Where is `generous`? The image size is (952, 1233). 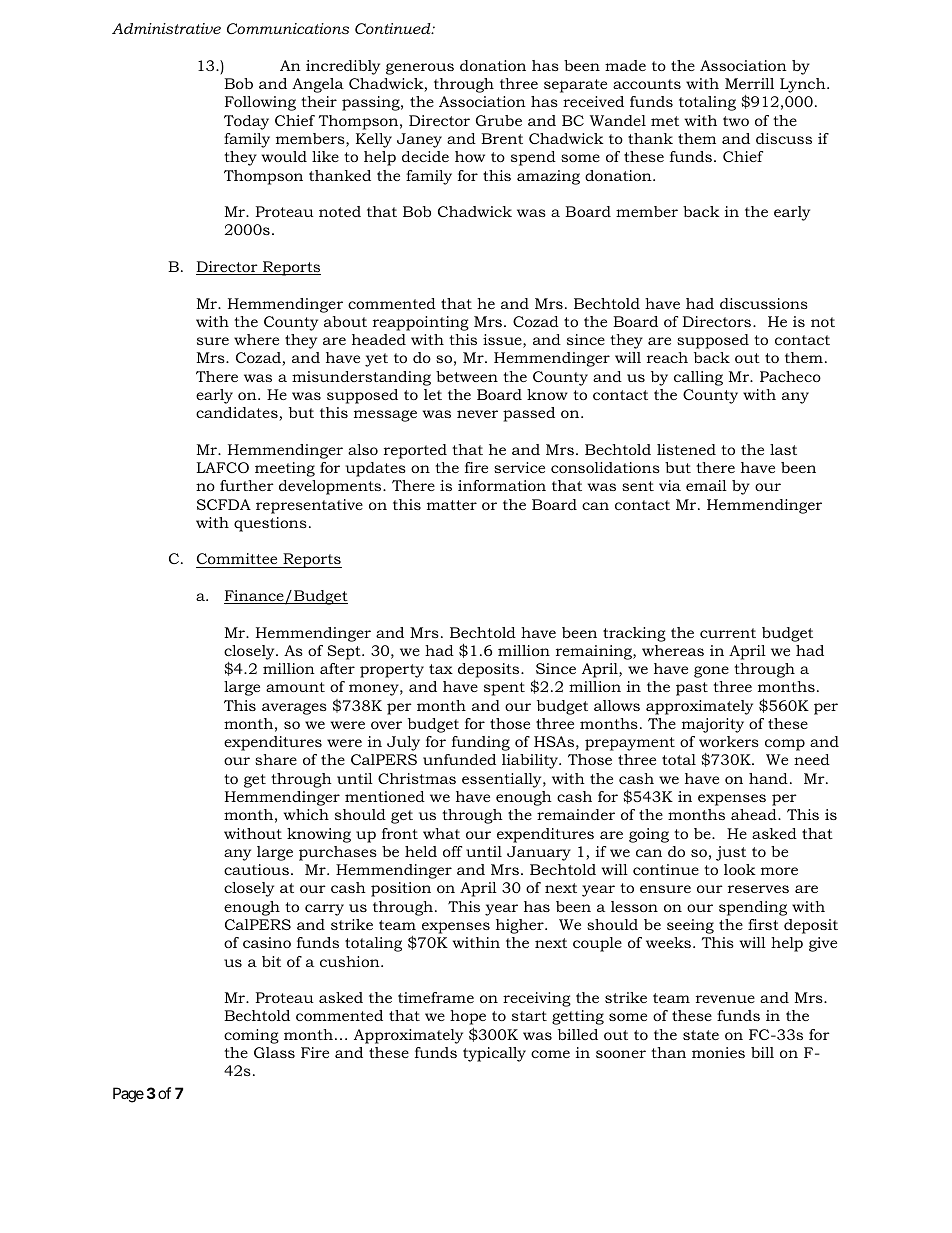
generous is located at coordinates (420, 69).
